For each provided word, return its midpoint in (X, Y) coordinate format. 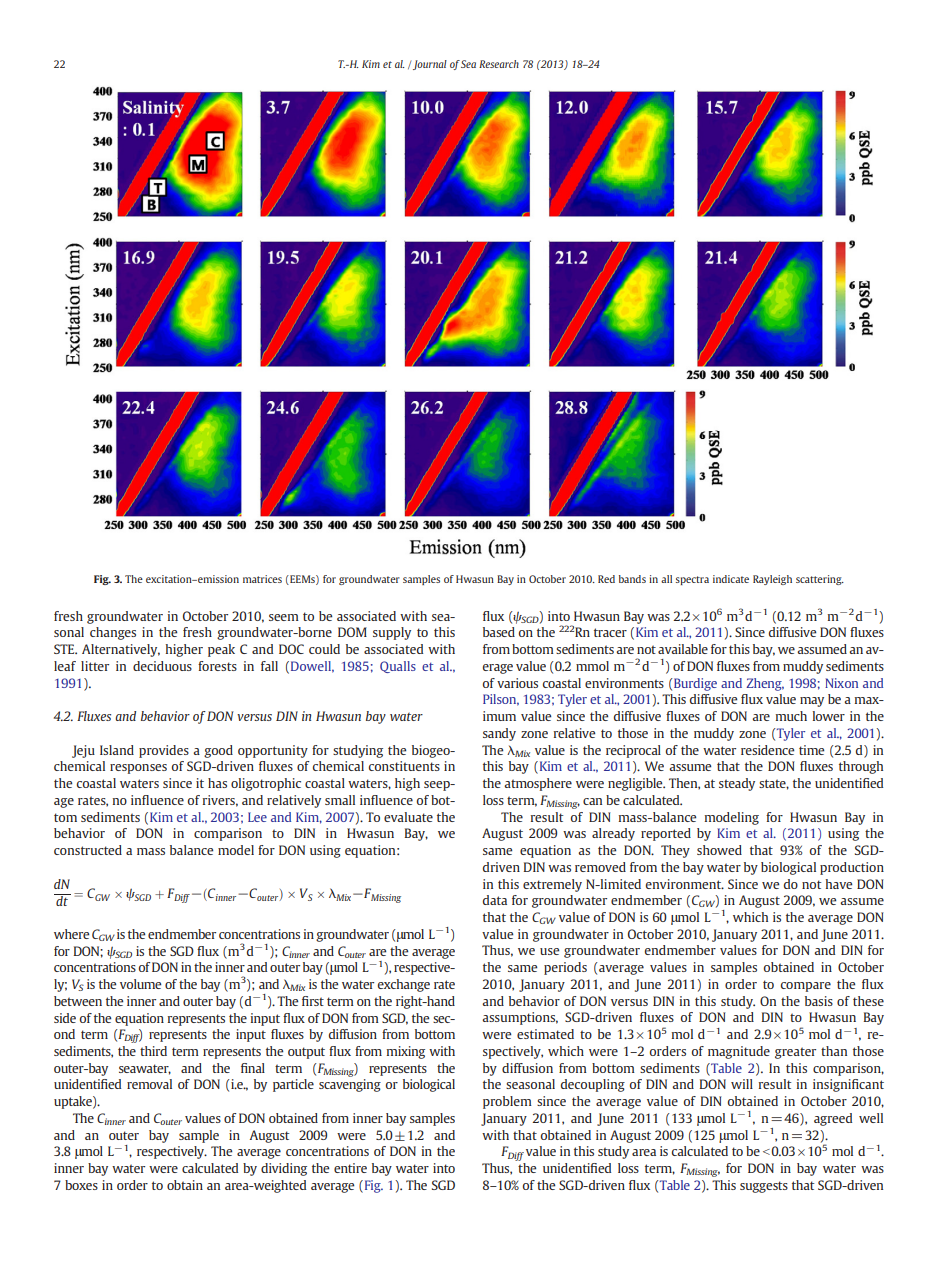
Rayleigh (772, 580)
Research (499, 64)
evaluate (408, 817)
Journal (430, 65)
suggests (764, 1187)
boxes (81, 1185)
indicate (731, 579)
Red (606, 579)
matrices (262, 579)
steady (737, 784)
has (217, 783)
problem (507, 1102)
